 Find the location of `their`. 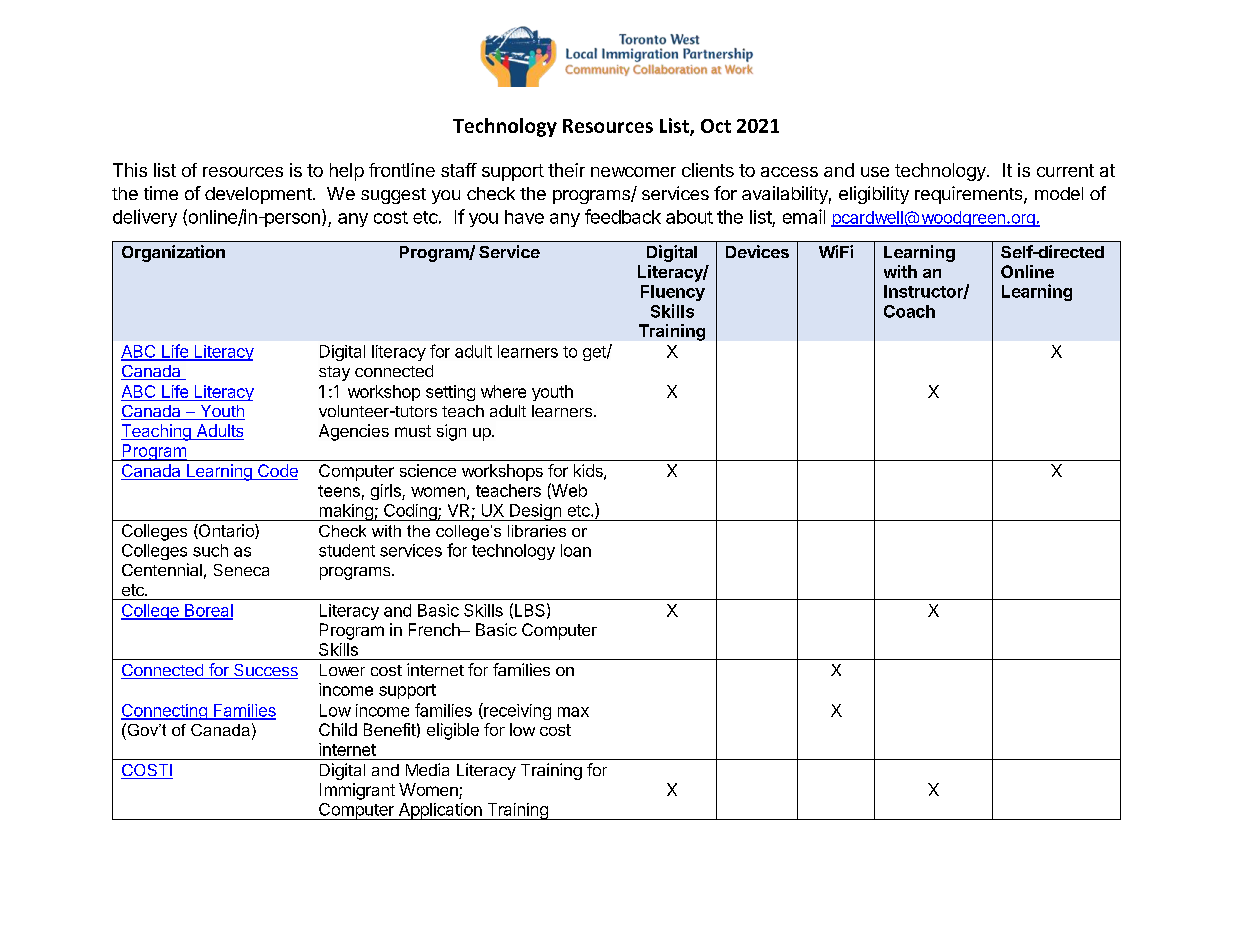

their is located at coordinates (566, 170).
